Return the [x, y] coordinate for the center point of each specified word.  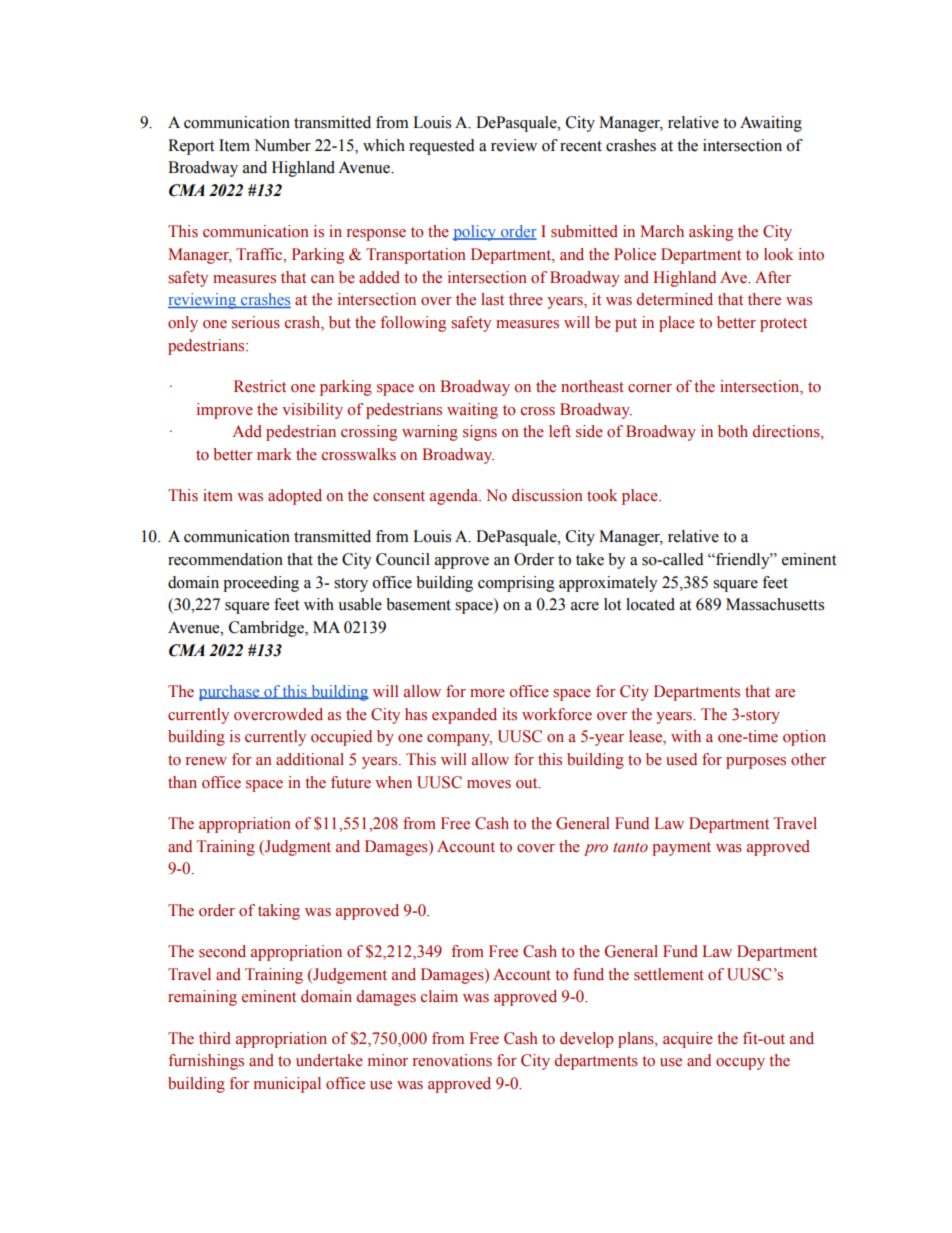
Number [282, 145]
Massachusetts [775, 604]
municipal [287, 1085]
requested [442, 147]
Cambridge [267, 629]
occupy [740, 1064]
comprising [516, 584]
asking [711, 233]
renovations [452, 1060]
